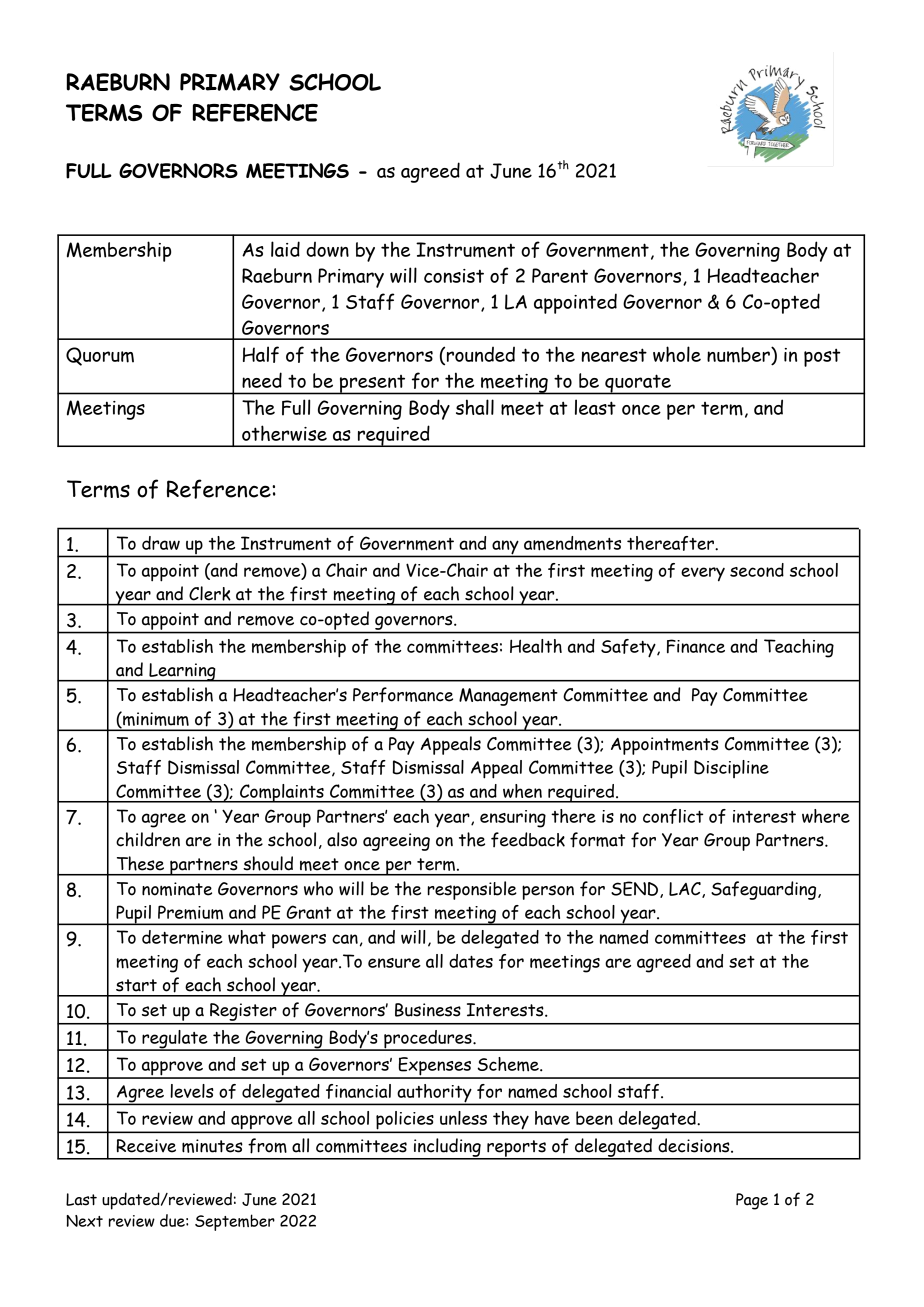 The image size is (924, 1307). I want to click on laid, so click(285, 249).
